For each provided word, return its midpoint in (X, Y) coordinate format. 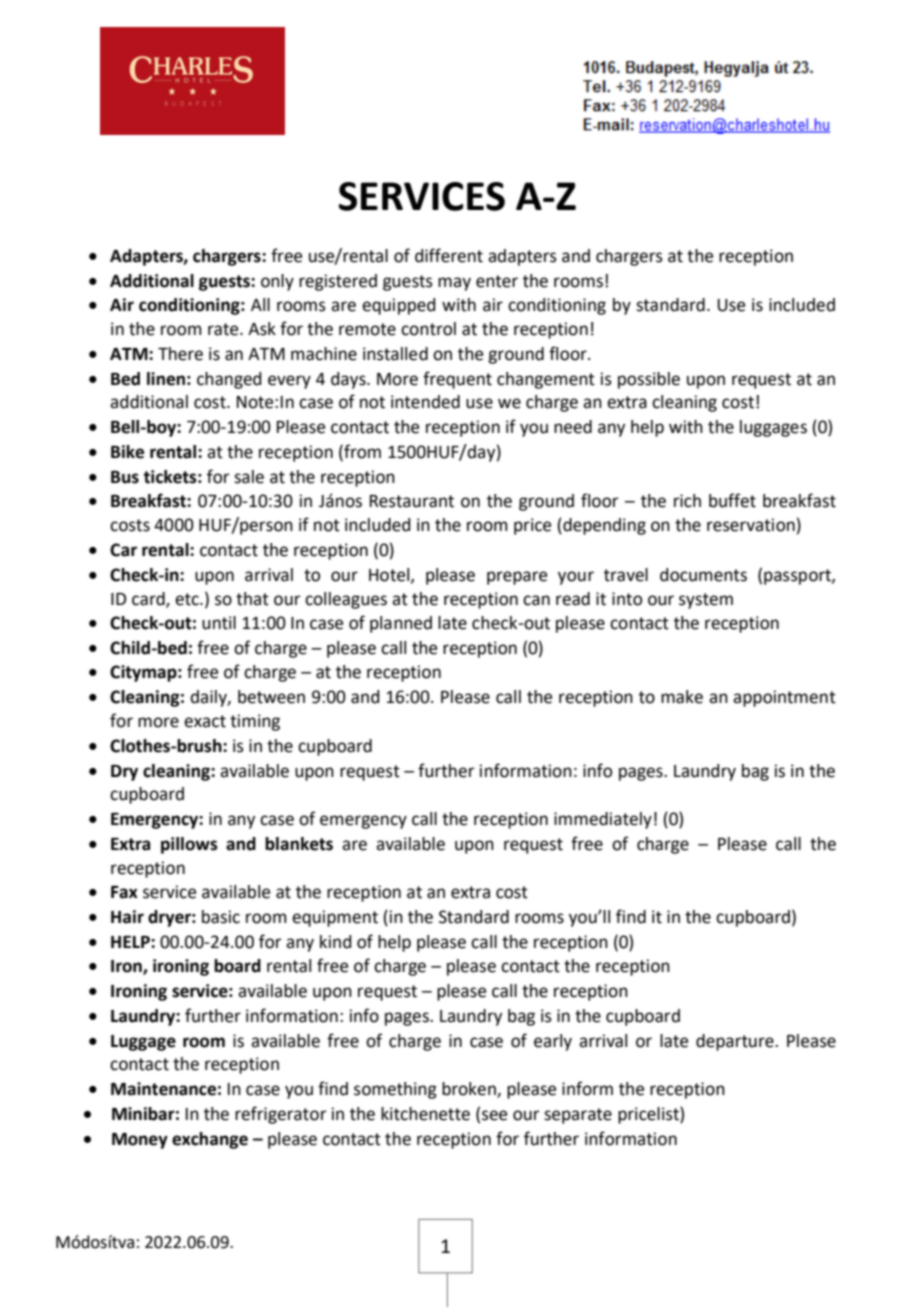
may (454, 284)
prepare (517, 578)
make (682, 697)
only (277, 282)
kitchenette (425, 1114)
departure (736, 1042)
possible (649, 380)
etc (188, 599)
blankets (299, 844)
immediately (603, 820)
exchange (210, 1140)
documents (703, 575)
